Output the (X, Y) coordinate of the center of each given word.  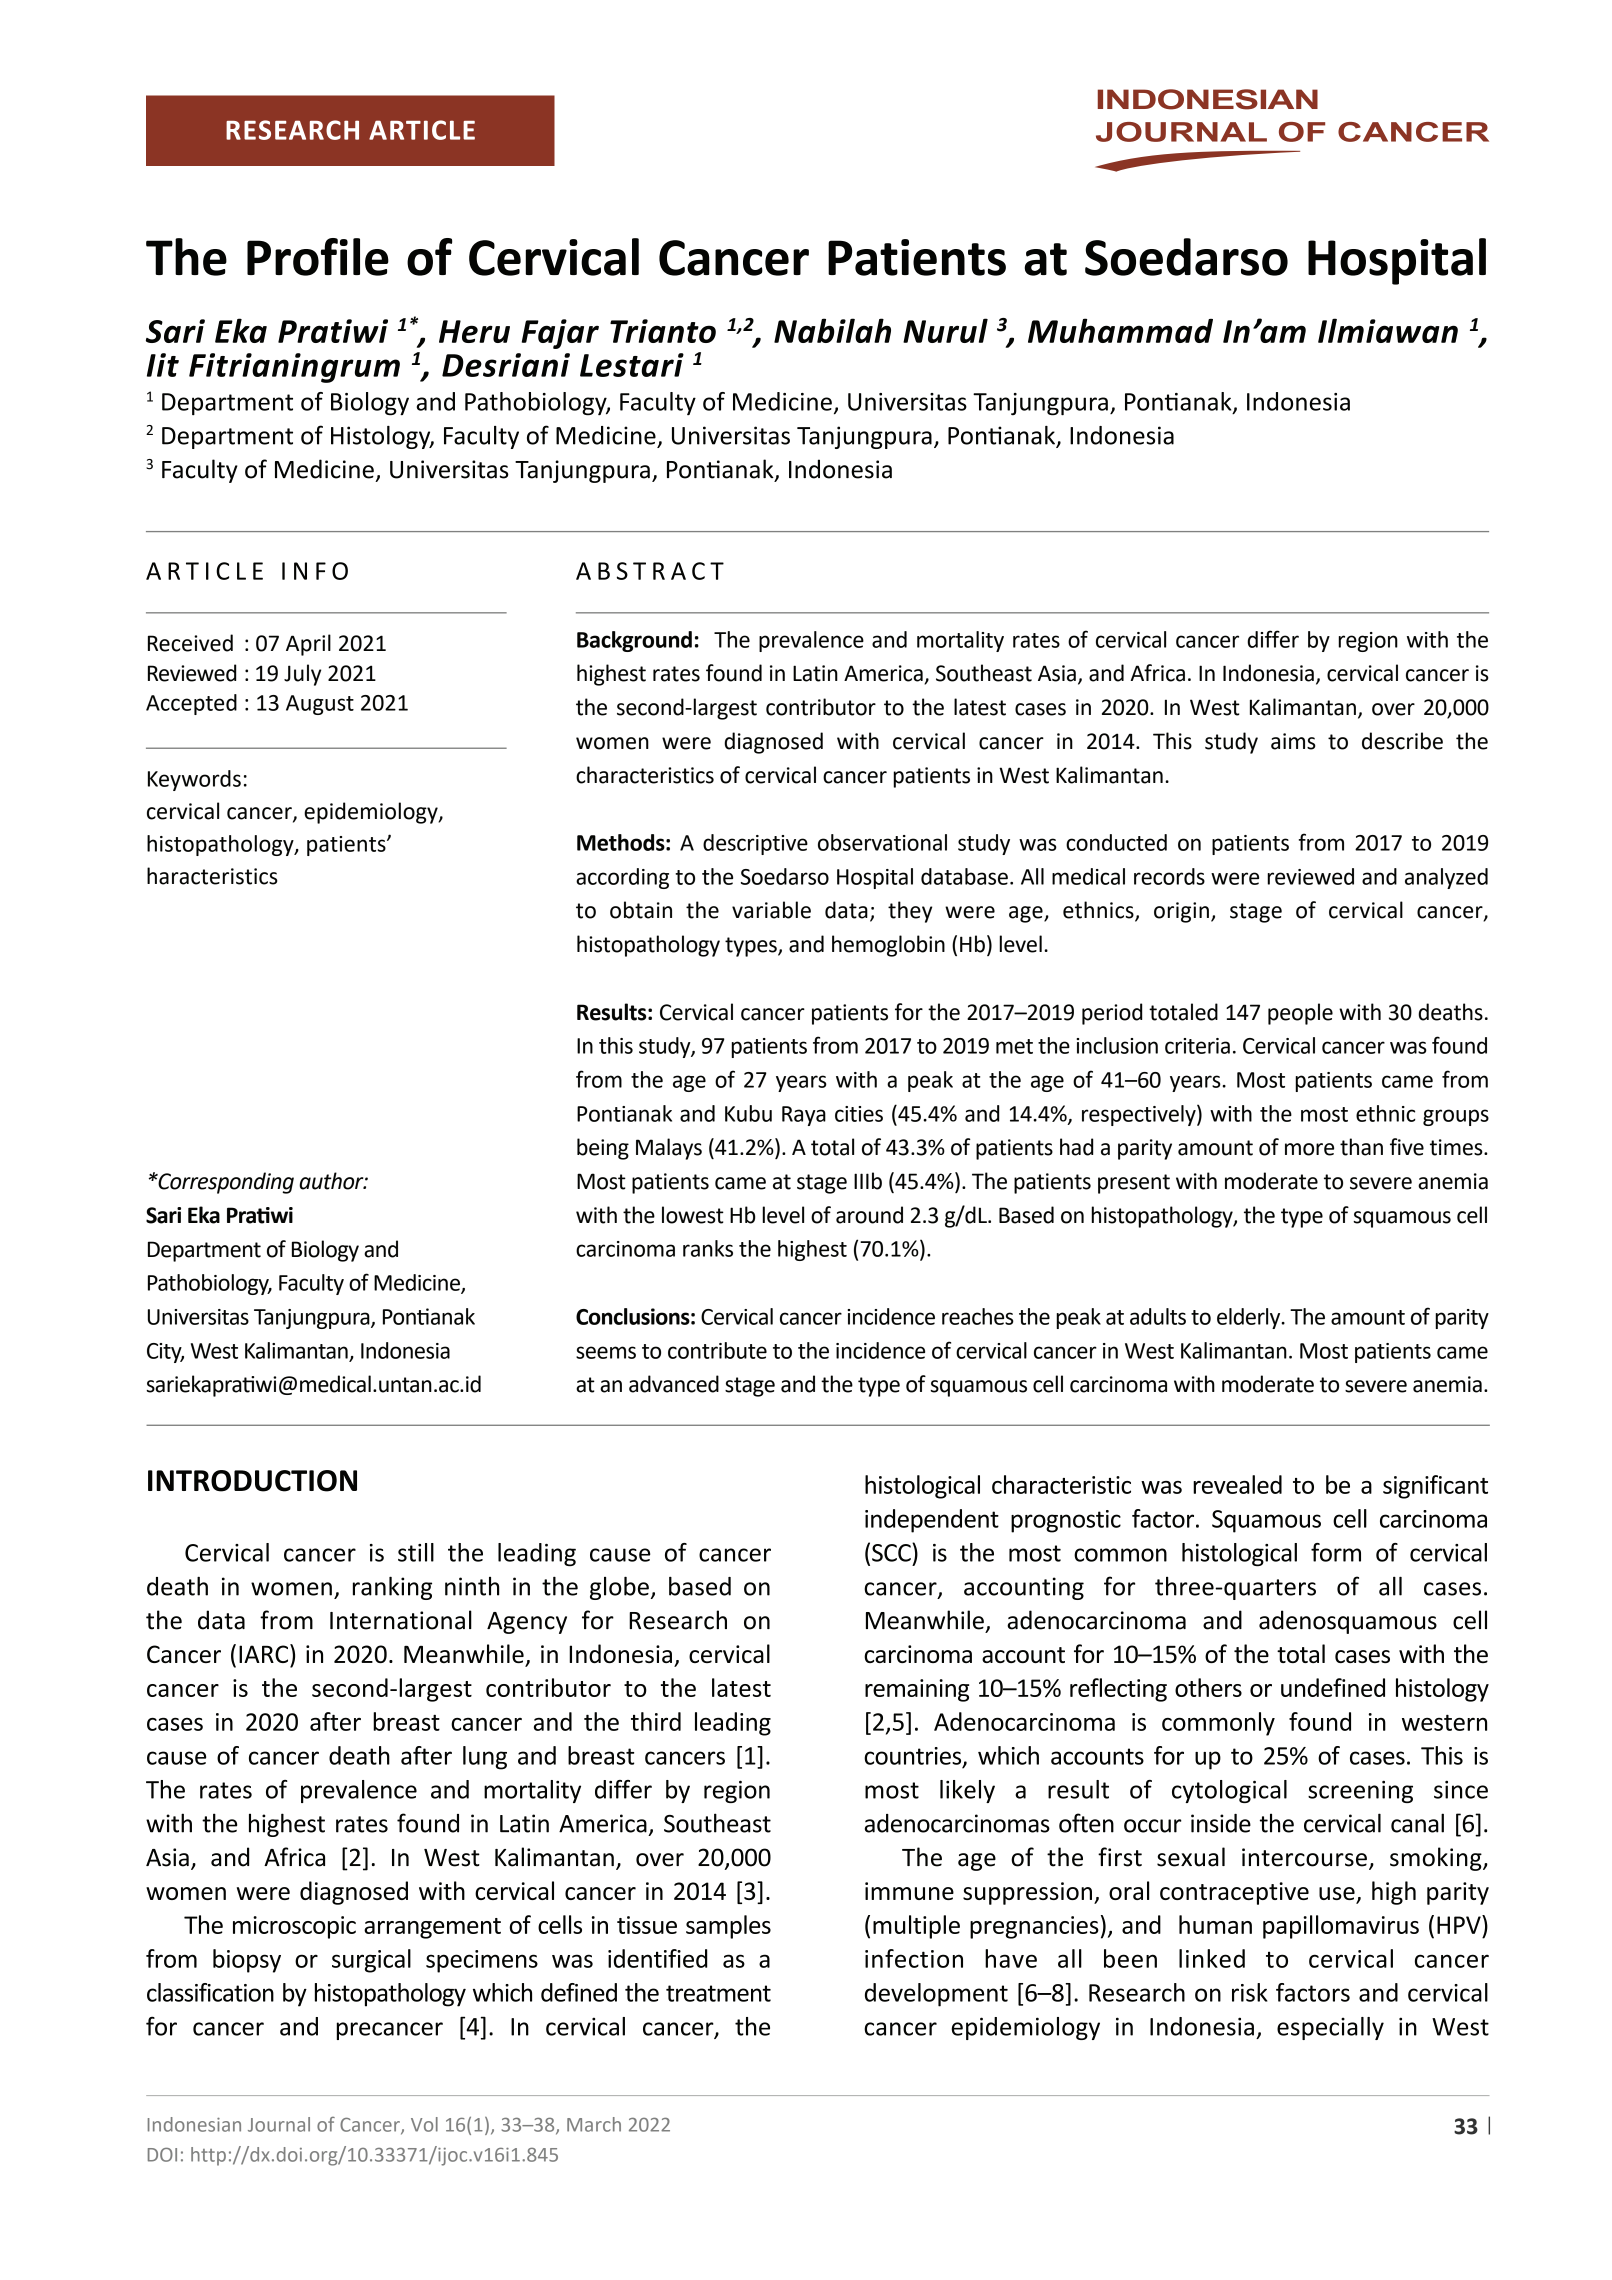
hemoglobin (888, 946)
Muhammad (1120, 330)
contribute (717, 1350)
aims (1293, 741)
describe (1402, 741)
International (401, 1620)
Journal (279, 2124)
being (603, 1149)
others (1208, 1687)
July (302, 675)
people (1300, 1014)
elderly (1250, 1318)
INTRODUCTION (252, 1481)
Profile (318, 257)
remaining (917, 1690)
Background (634, 641)
